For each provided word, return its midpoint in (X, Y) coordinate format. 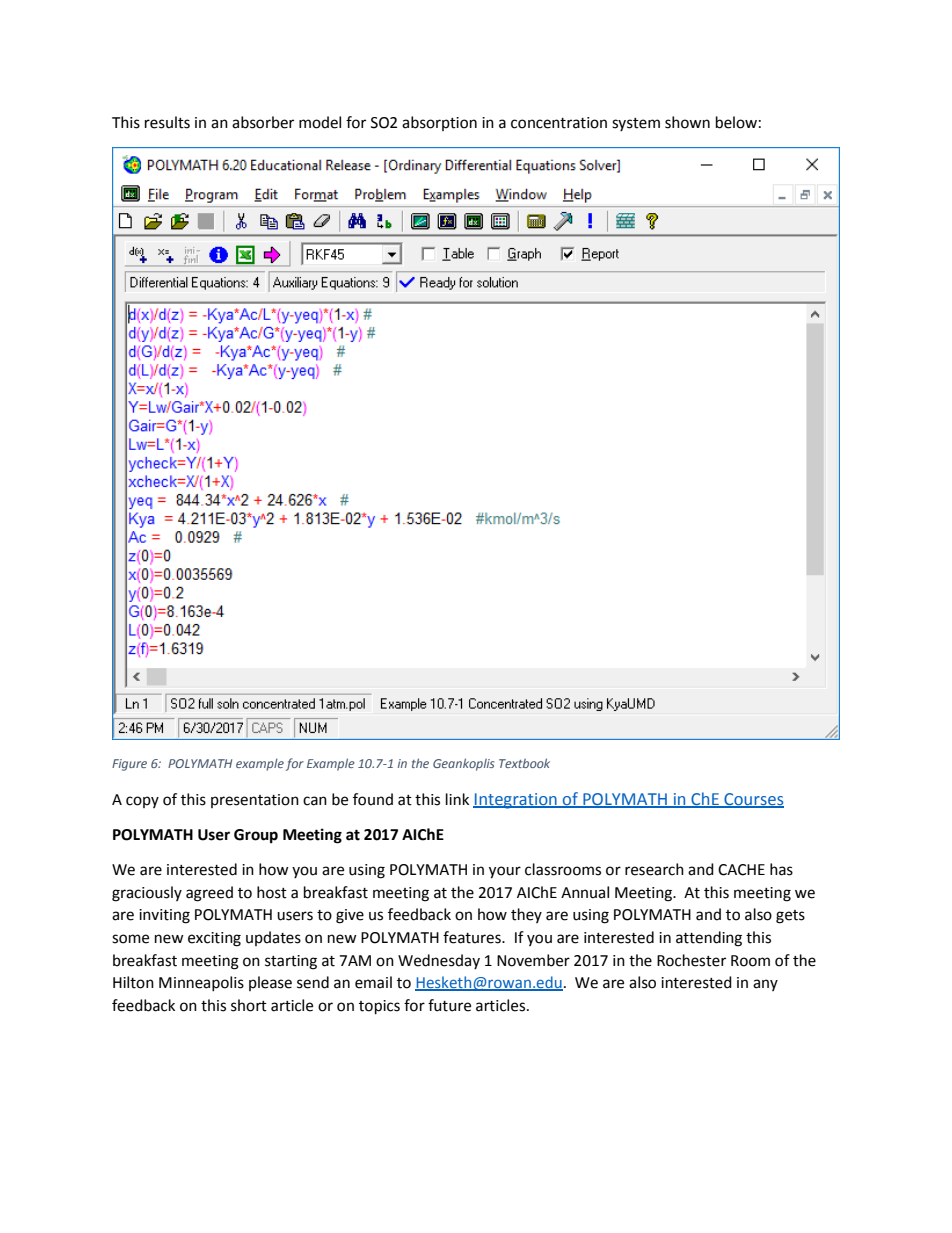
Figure (129, 765)
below (736, 122)
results (167, 122)
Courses (753, 800)
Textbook (524, 763)
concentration (559, 123)
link (457, 799)
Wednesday (439, 961)
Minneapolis (201, 983)
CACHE (741, 870)
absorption (439, 123)
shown (687, 122)
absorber (263, 122)
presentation (255, 801)
